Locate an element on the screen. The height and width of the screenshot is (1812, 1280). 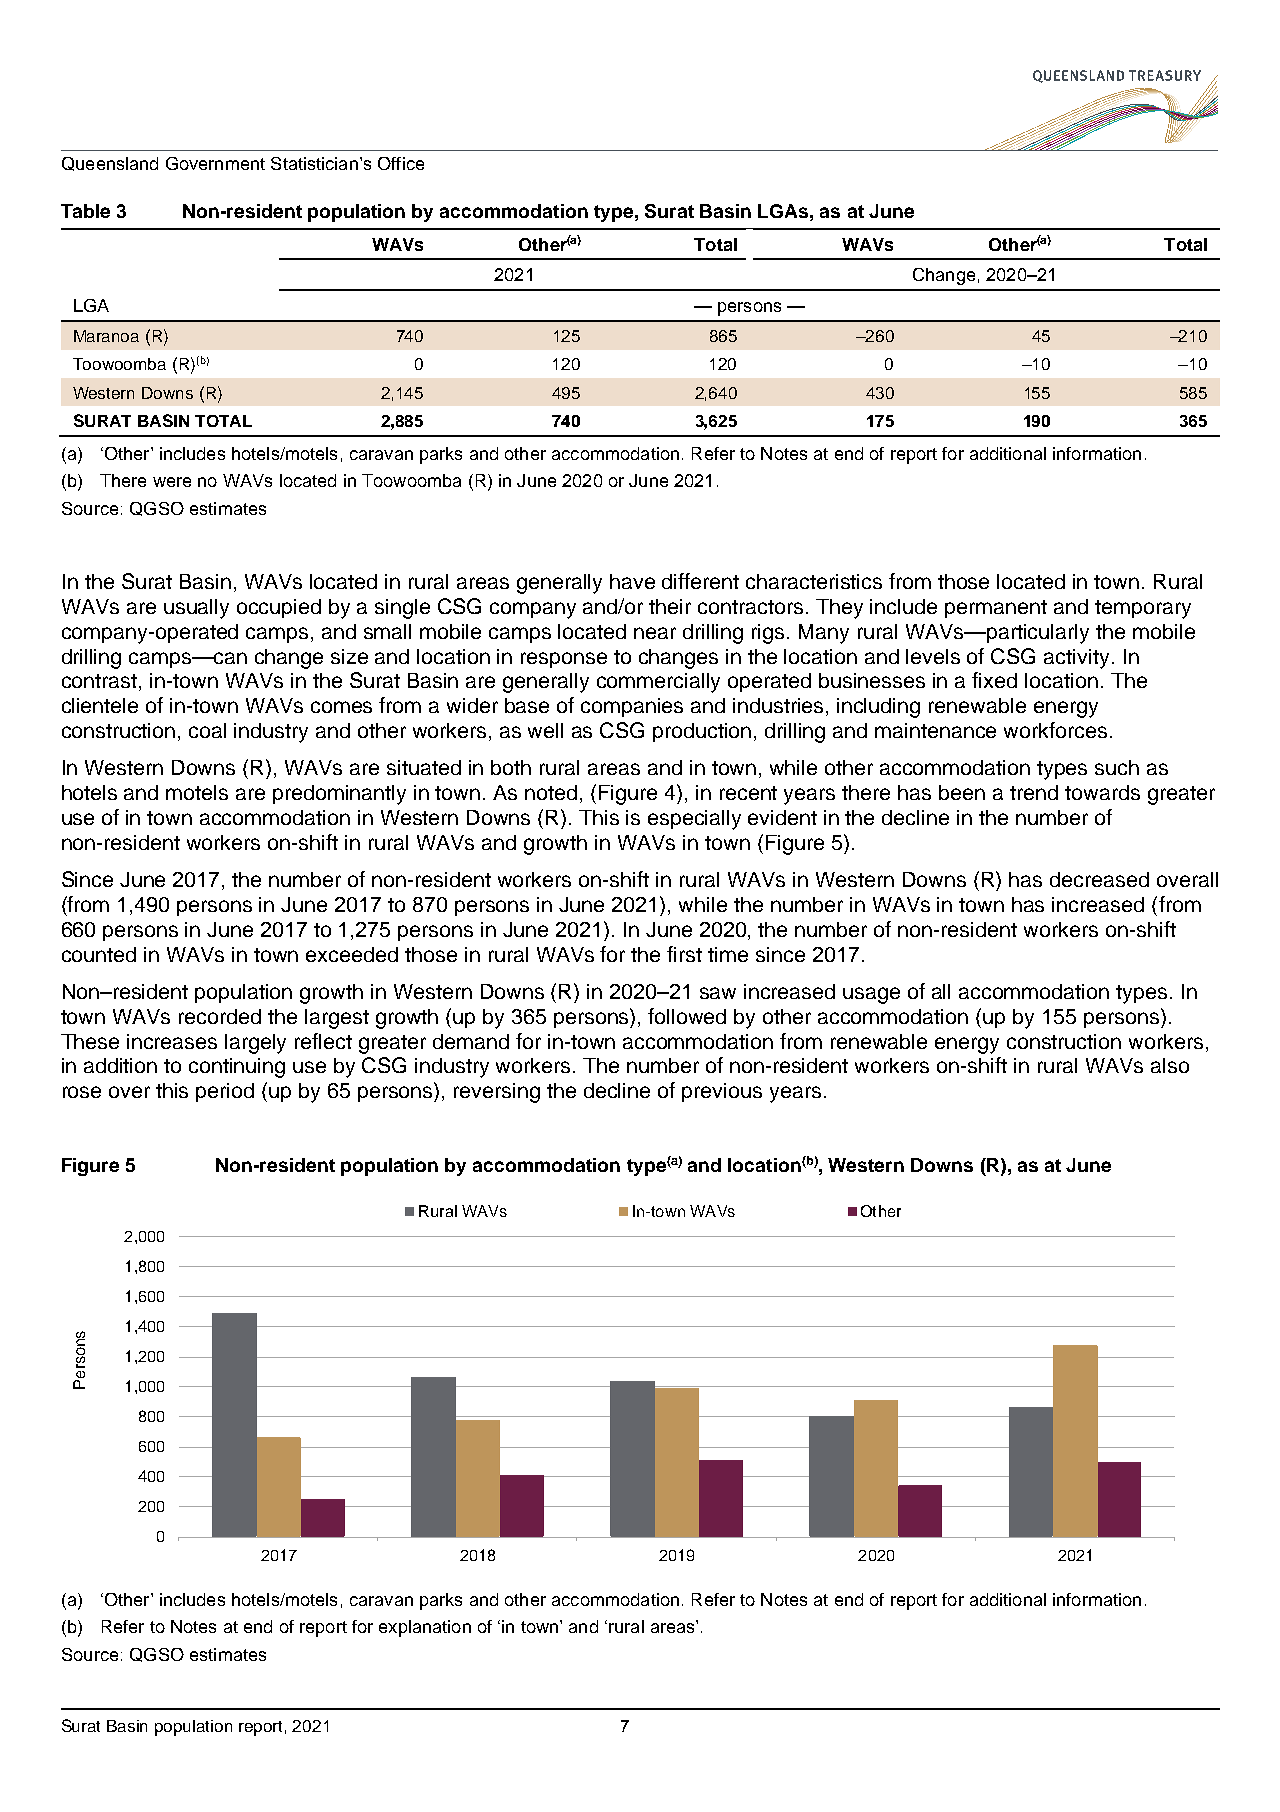
decreased is located at coordinates (1099, 879).
